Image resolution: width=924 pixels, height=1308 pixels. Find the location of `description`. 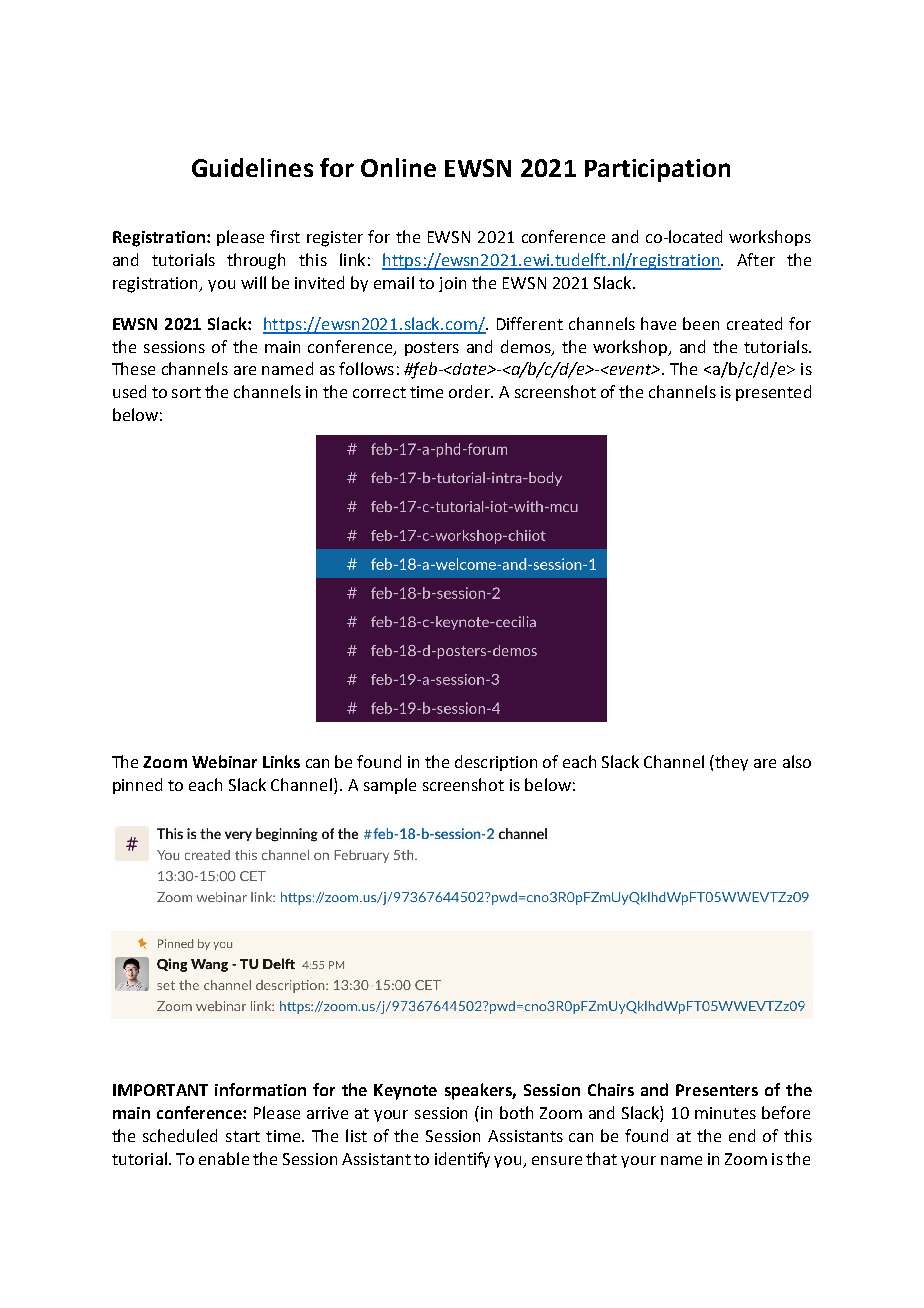

description is located at coordinates (496, 763).
